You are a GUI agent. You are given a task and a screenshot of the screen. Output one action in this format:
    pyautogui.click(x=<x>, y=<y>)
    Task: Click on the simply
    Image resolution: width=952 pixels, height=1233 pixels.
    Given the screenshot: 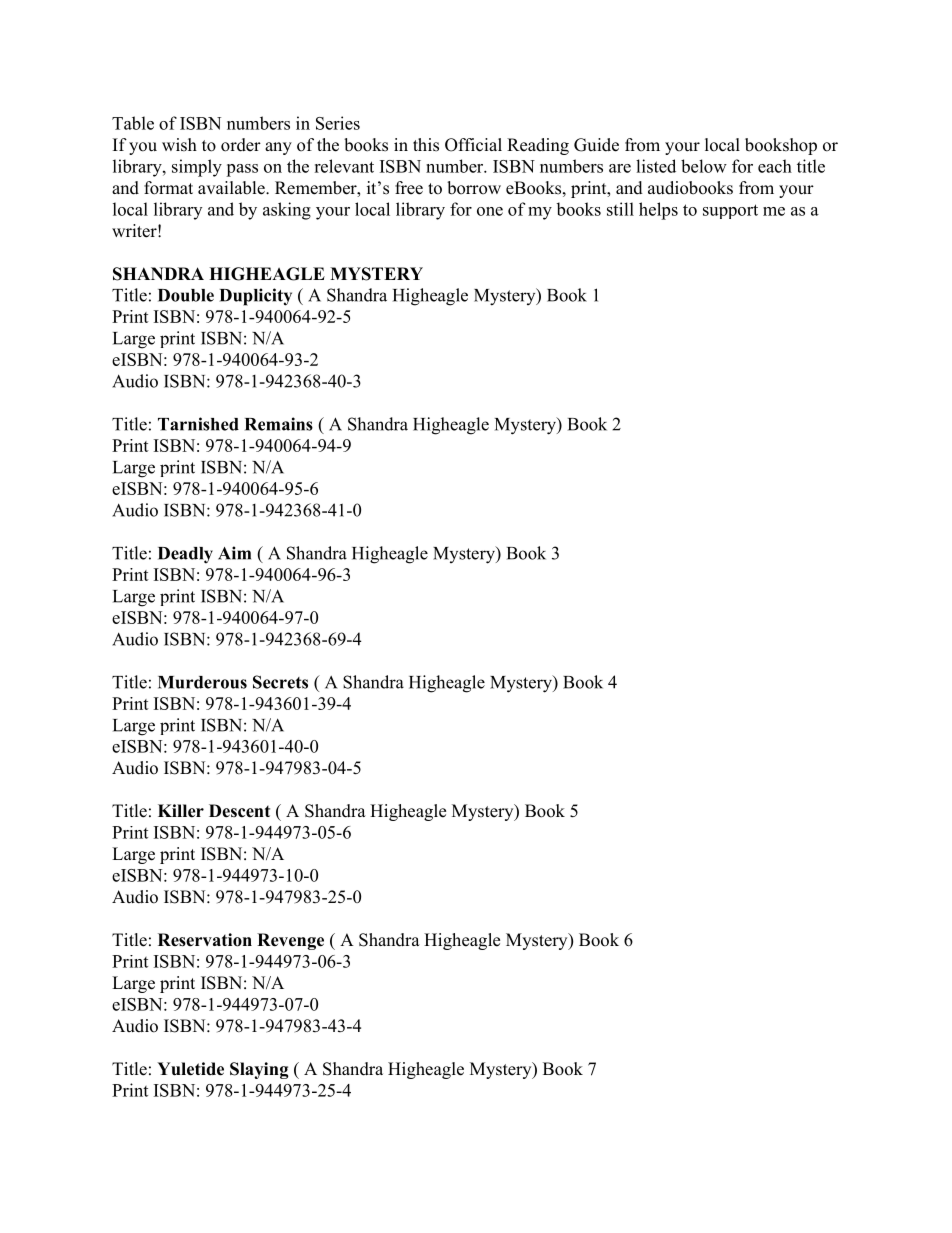 What is the action you would take?
    pyautogui.click(x=197, y=168)
